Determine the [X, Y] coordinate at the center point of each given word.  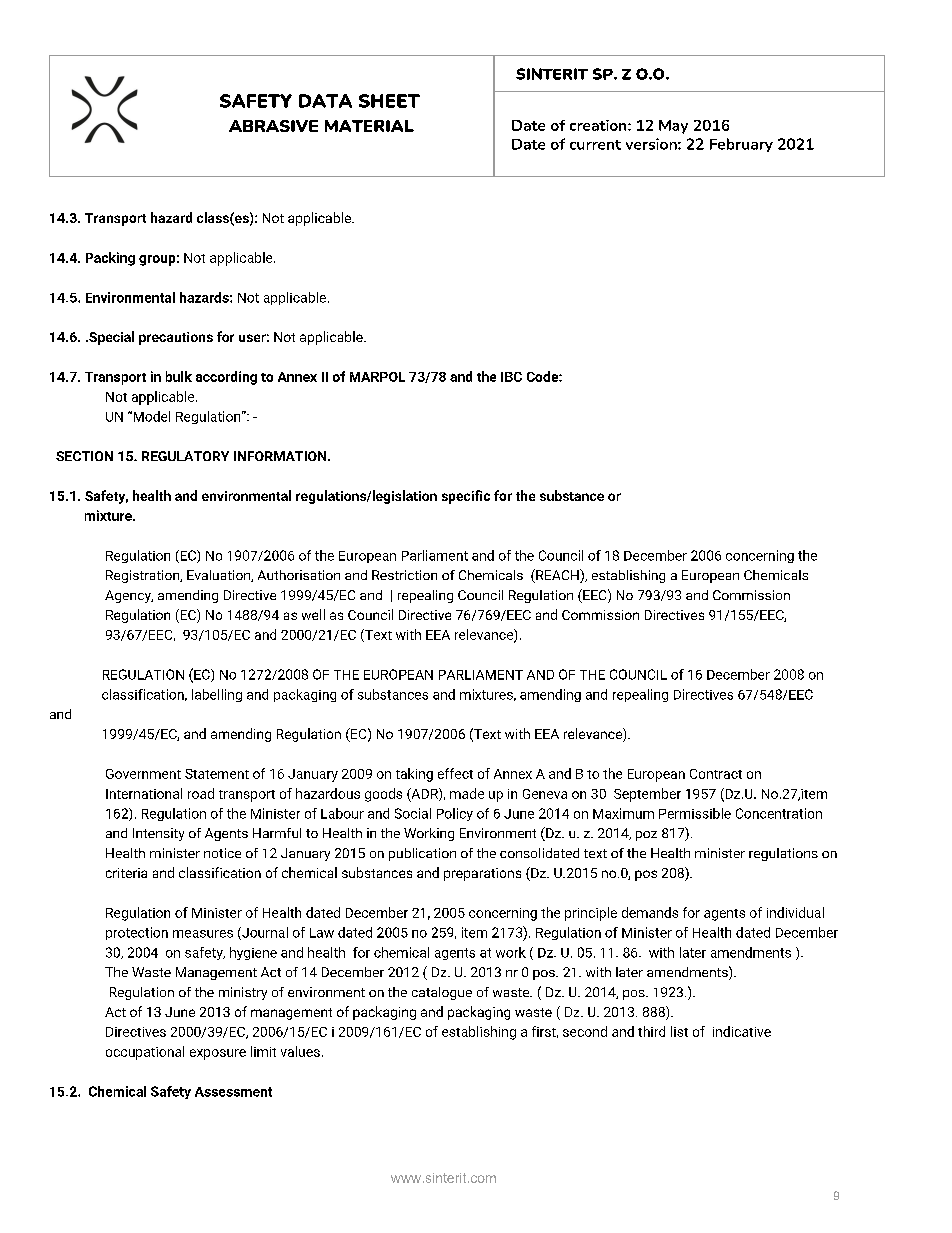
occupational [145, 1053]
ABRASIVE [273, 126]
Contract [716, 774]
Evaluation [219, 576]
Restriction [404, 575]
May [673, 127]
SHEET [389, 101]
